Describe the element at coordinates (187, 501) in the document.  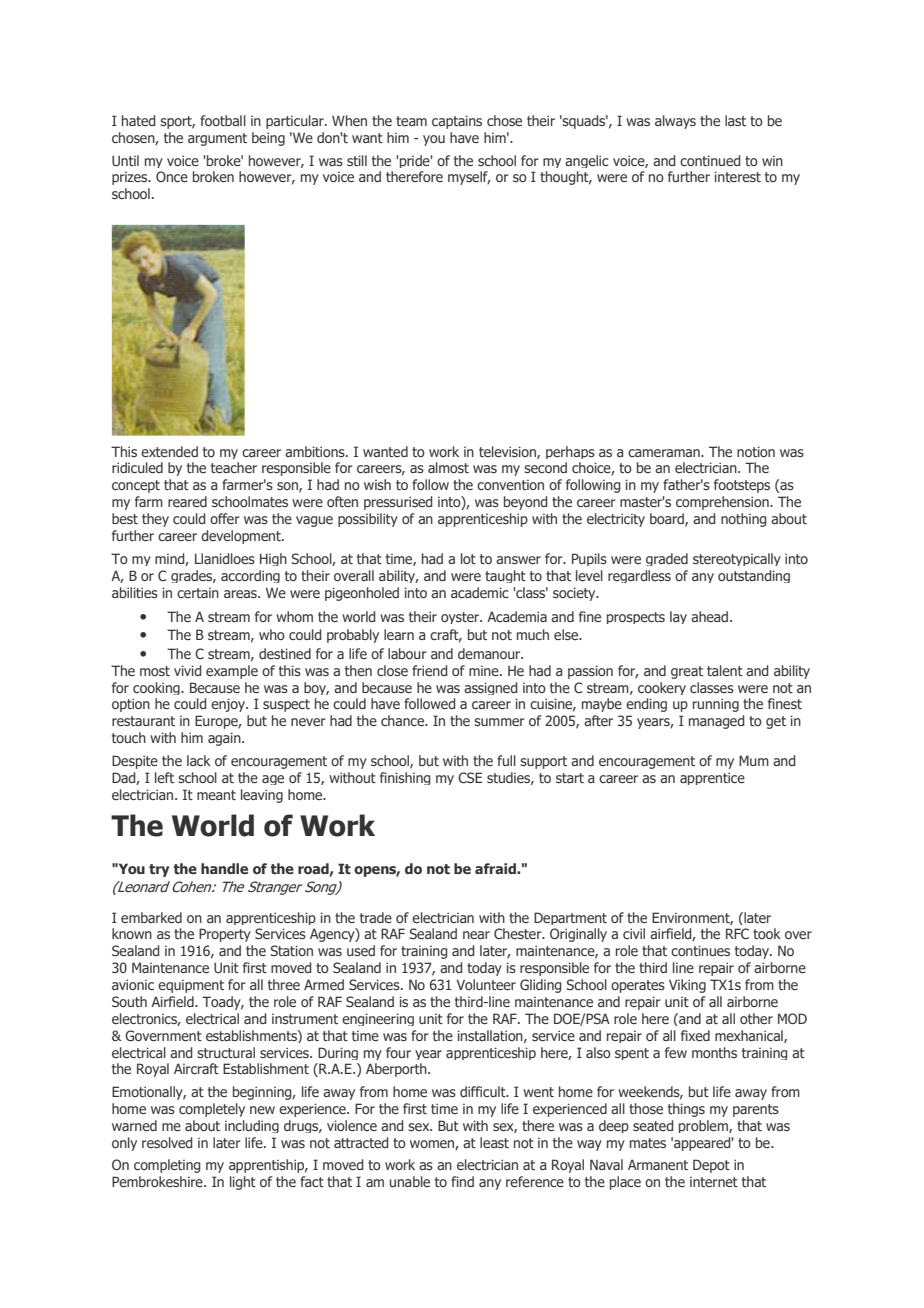
I see `reared` at that location.
